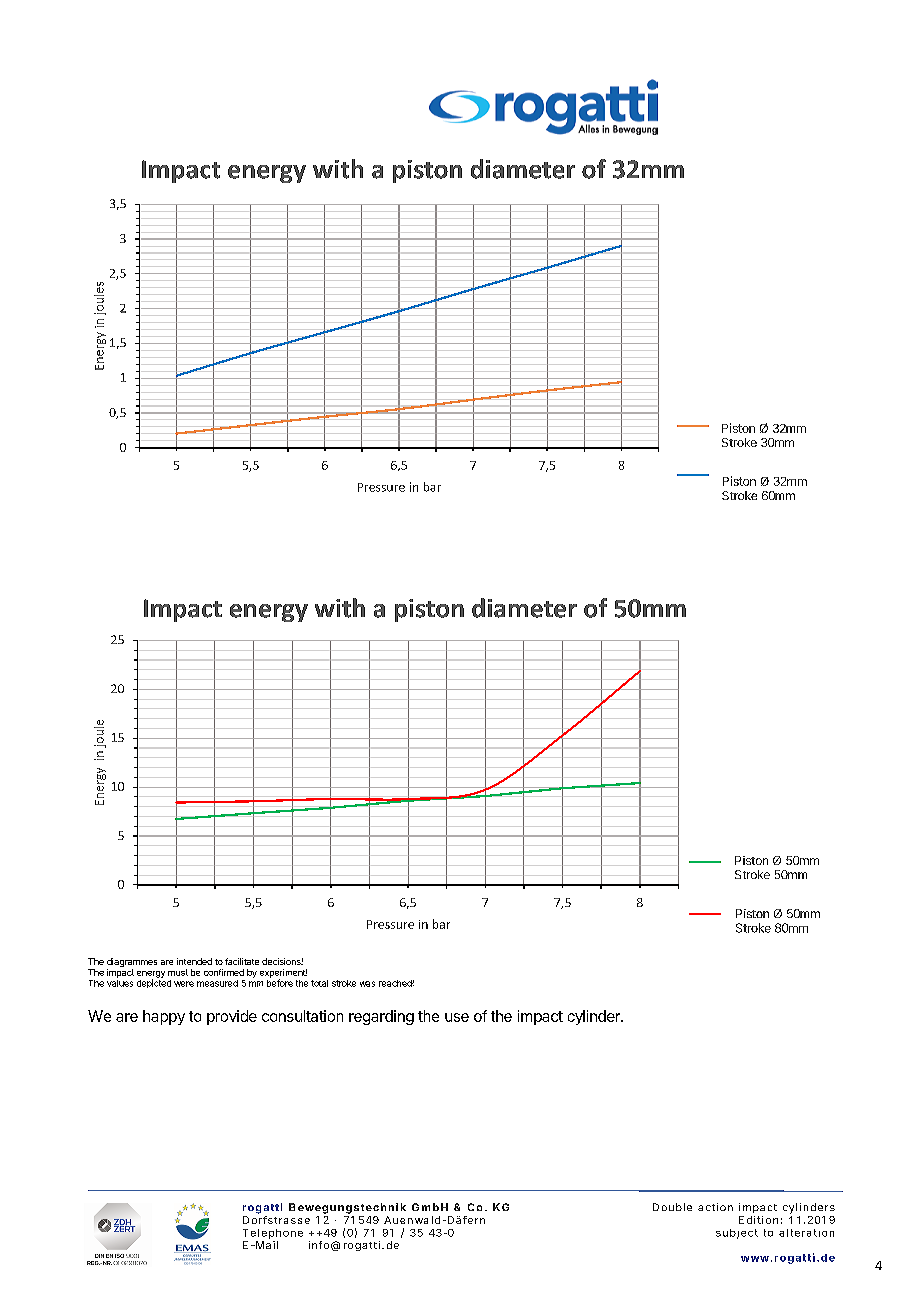 The height and width of the screenshot is (1308, 924). I want to click on regarding, so click(381, 1017).
